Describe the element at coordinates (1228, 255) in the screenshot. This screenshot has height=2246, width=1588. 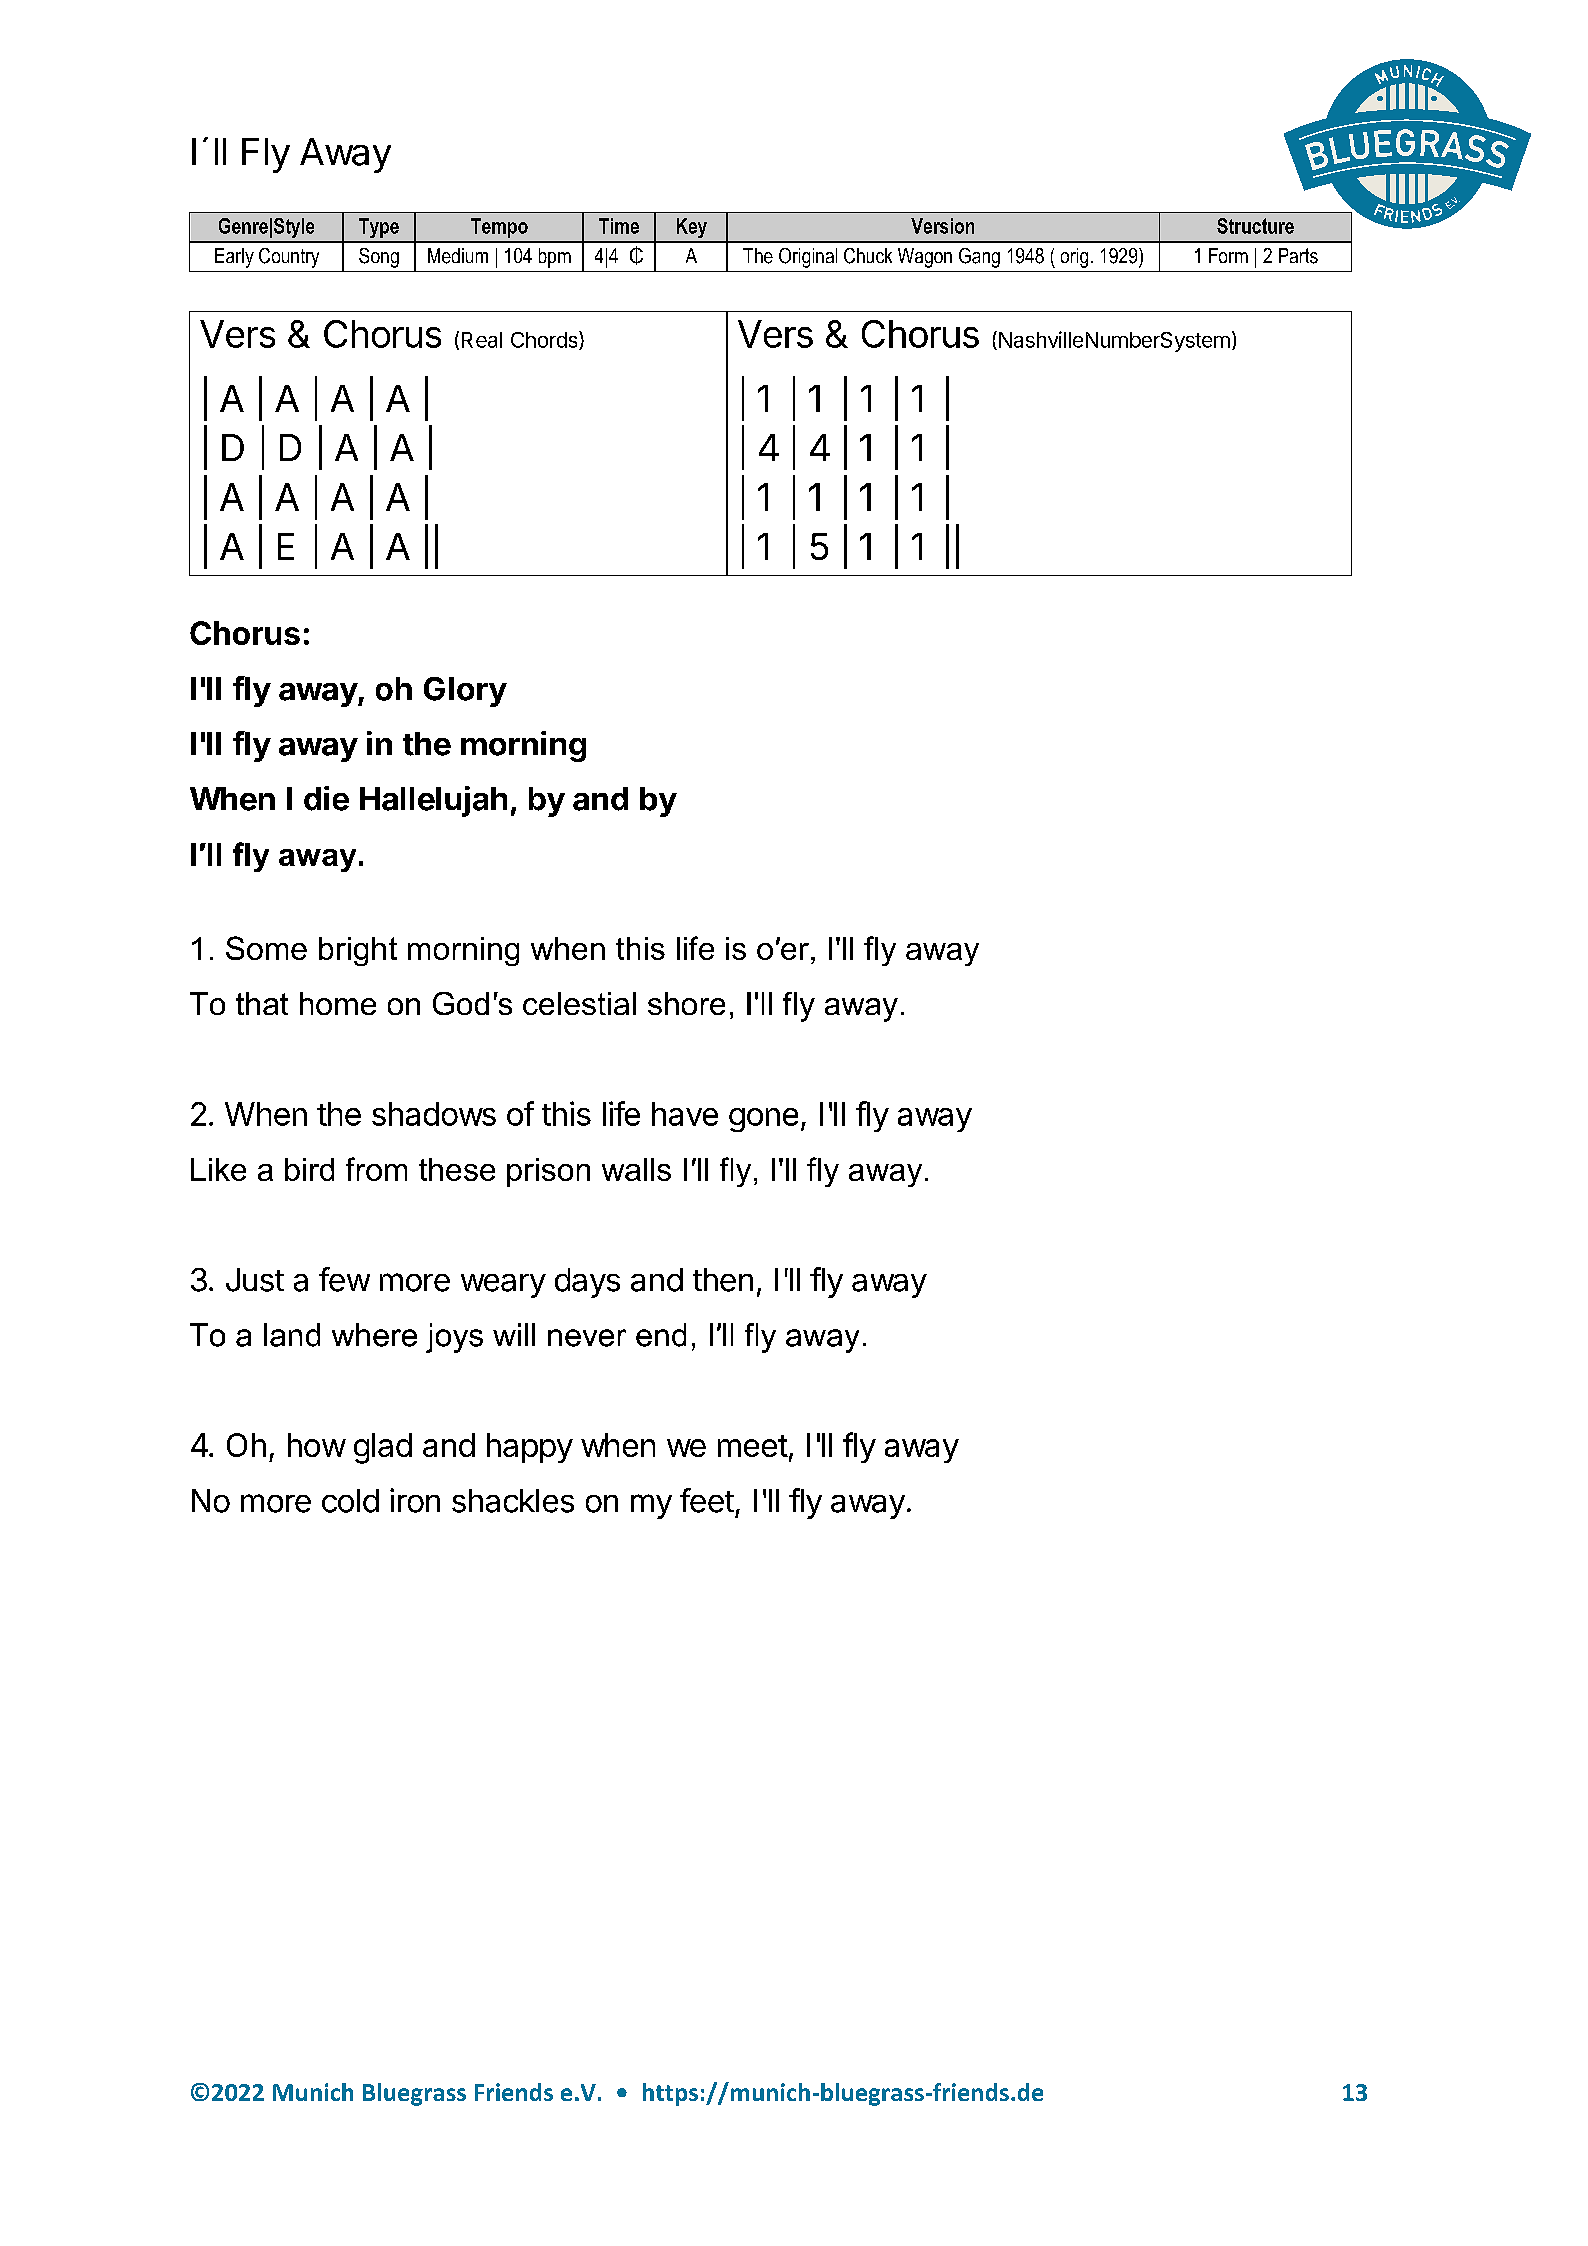
I see `Form` at that location.
